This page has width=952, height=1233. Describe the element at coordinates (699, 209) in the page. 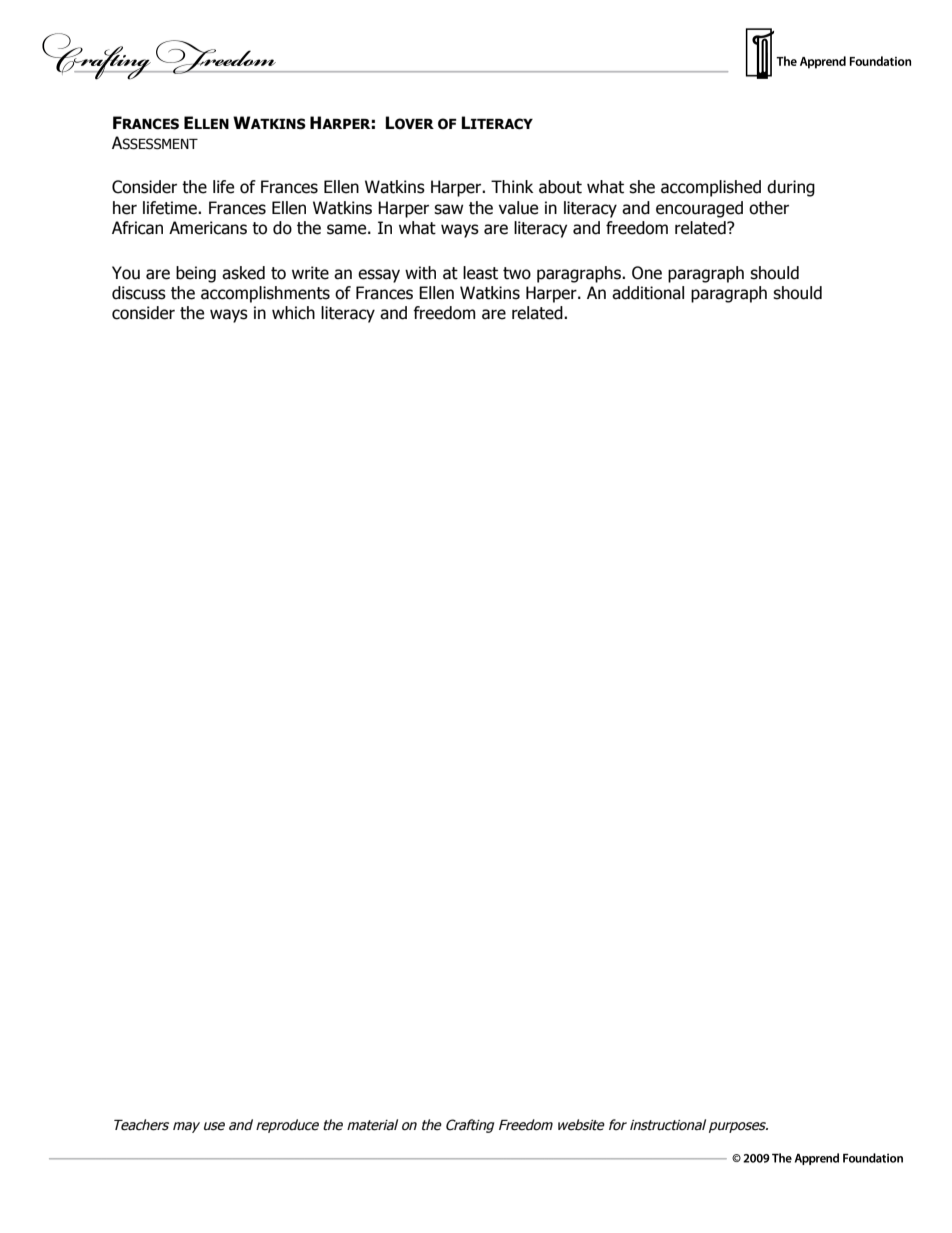

I see `encouraged` at that location.
